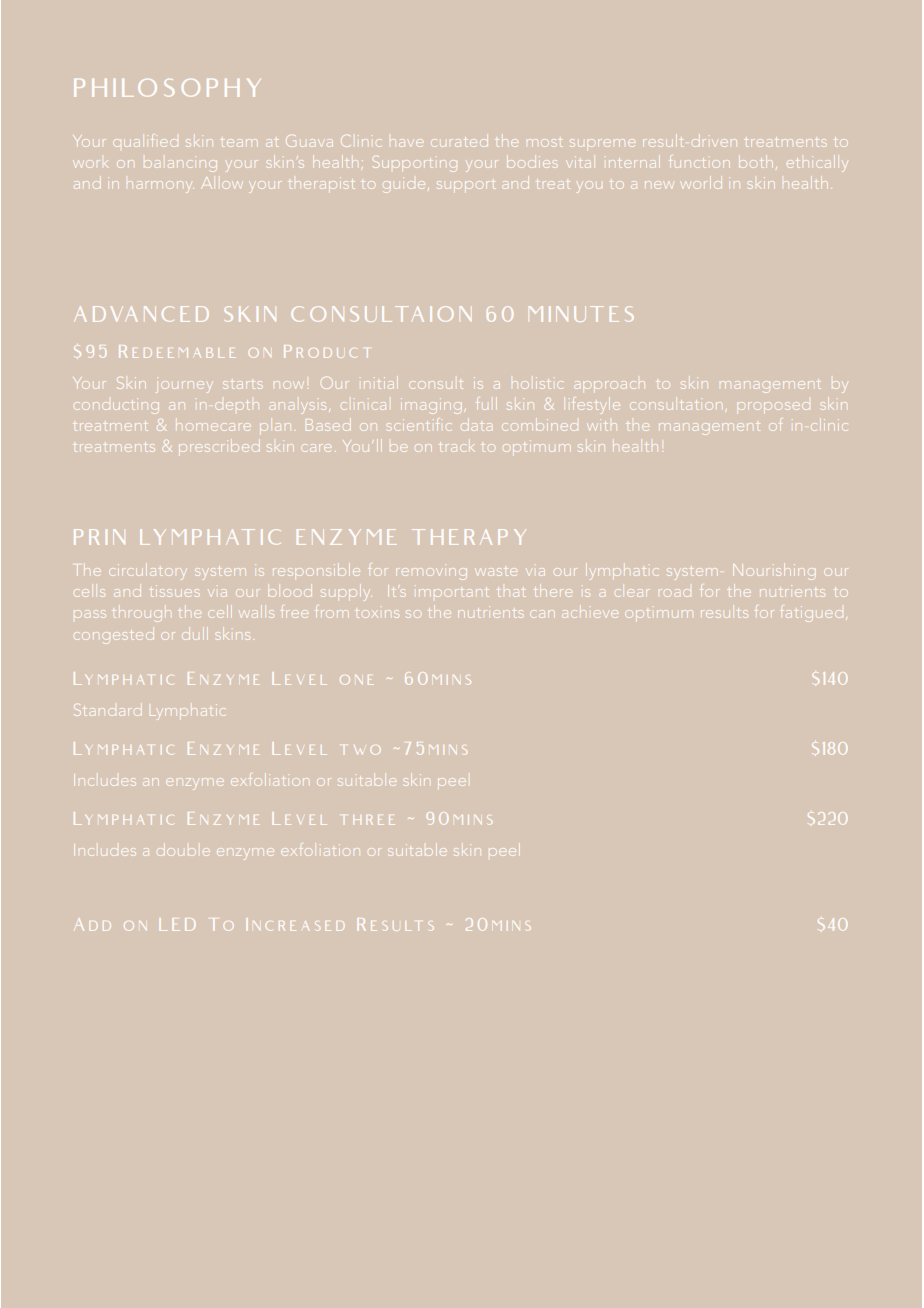 This screenshot has width=924, height=1308. I want to click on bodies, so click(532, 162).
